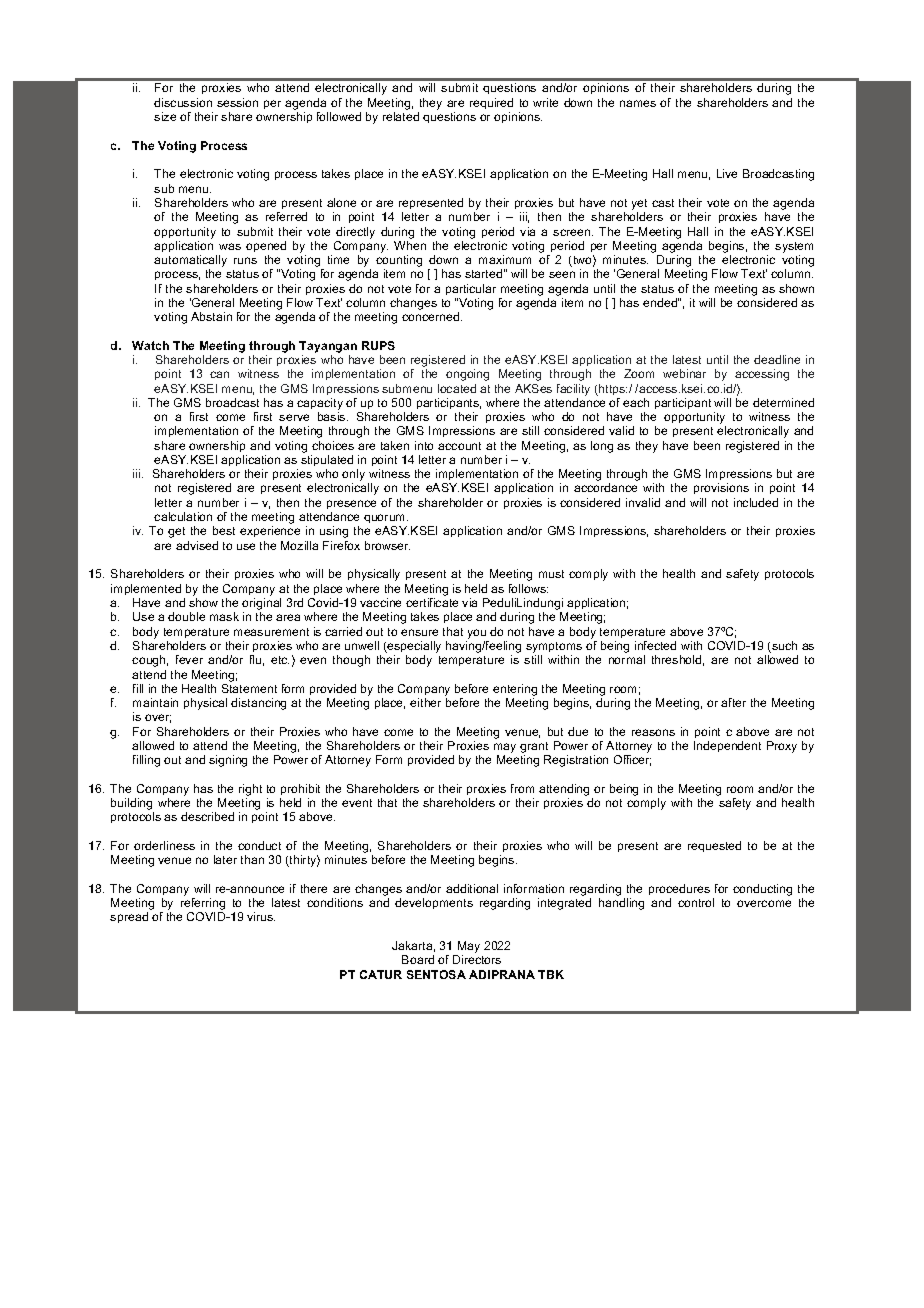 This image has width=924, height=1308. Describe the element at coordinates (756, 502) in the image. I see `included` at that location.
